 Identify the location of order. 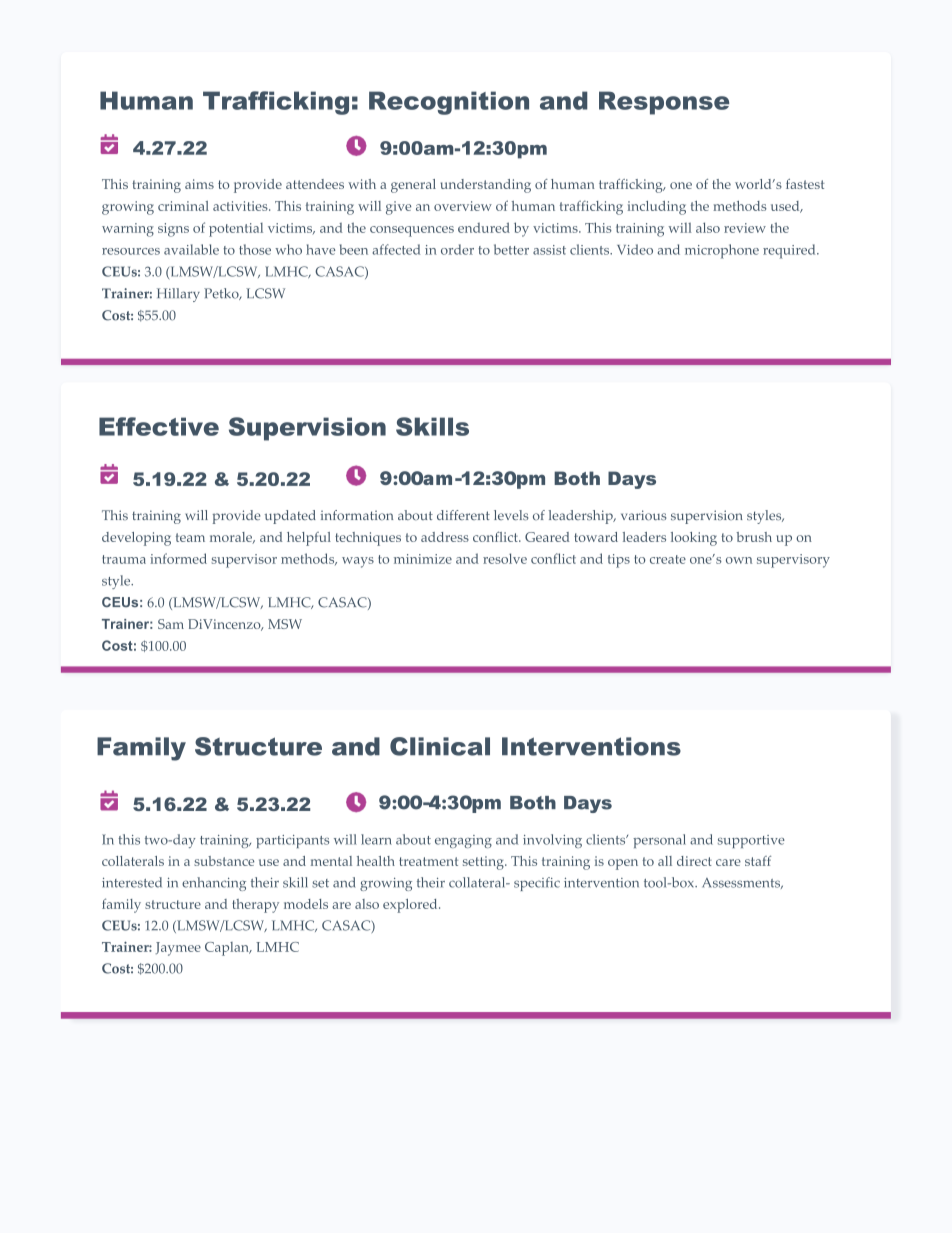
(457, 249).
